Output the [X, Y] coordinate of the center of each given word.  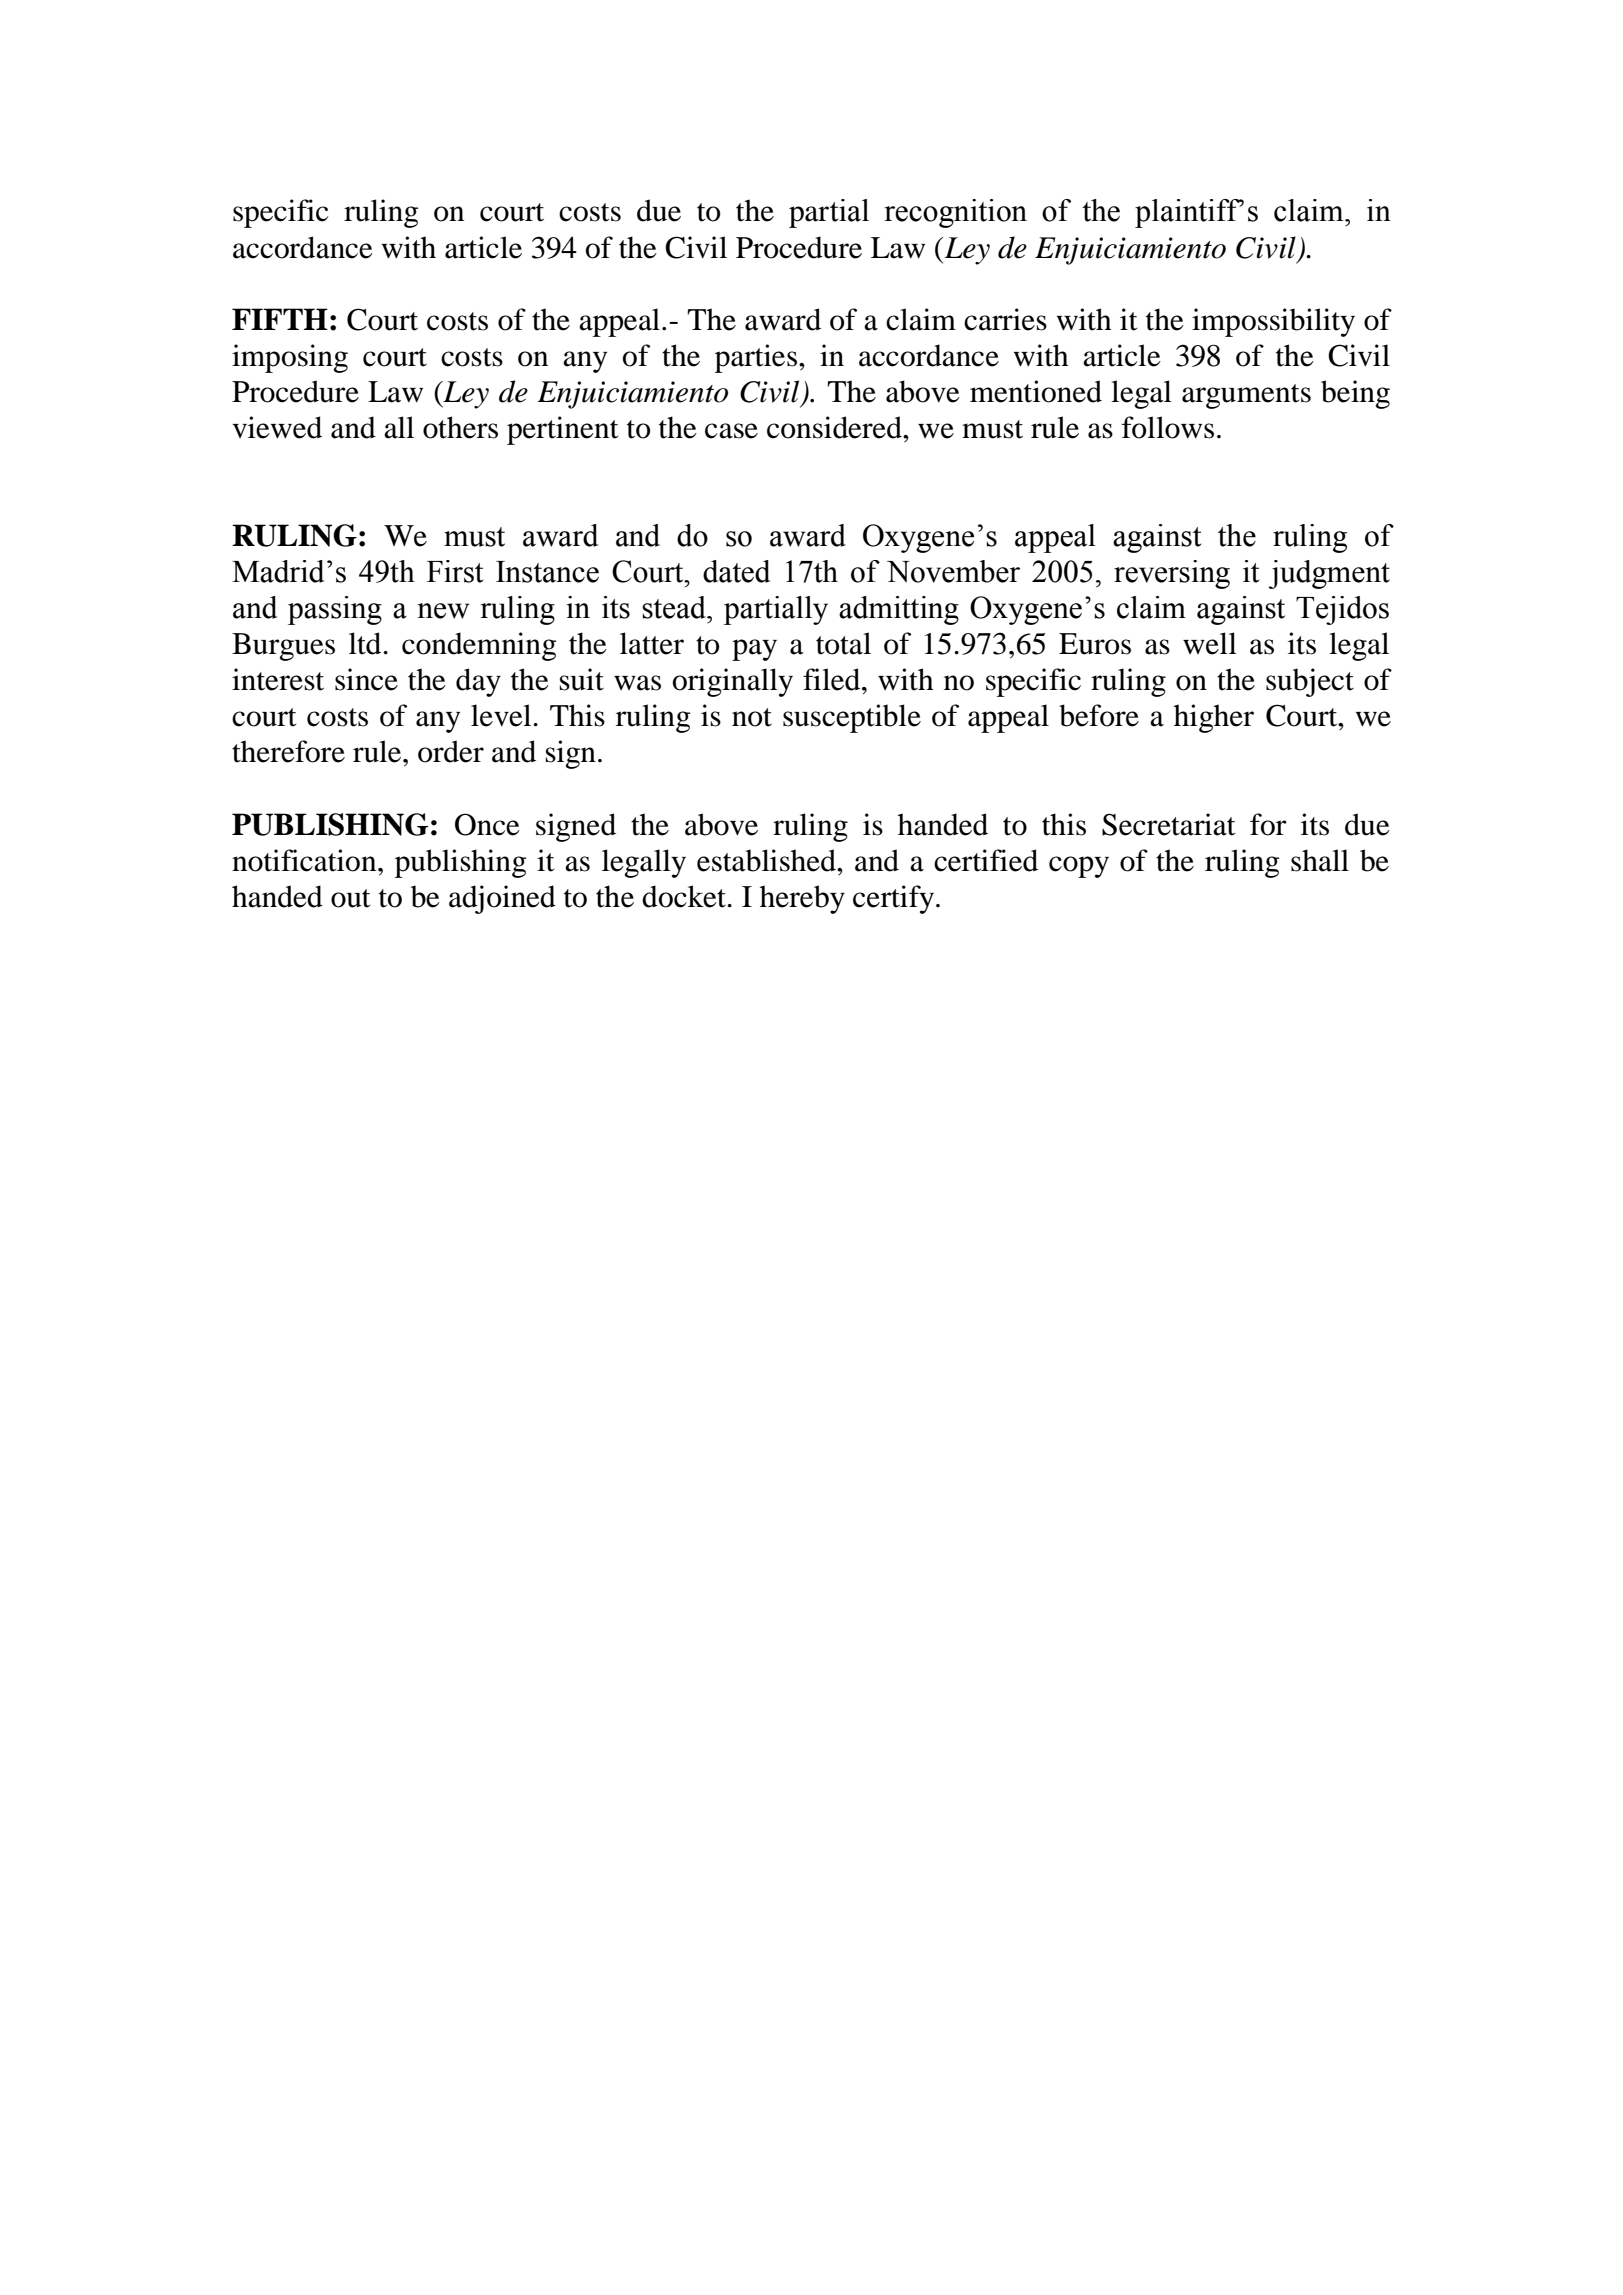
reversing [1172, 574]
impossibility [1273, 322]
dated [736, 571]
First [455, 571]
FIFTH [280, 319]
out [350, 898]
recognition [956, 213]
